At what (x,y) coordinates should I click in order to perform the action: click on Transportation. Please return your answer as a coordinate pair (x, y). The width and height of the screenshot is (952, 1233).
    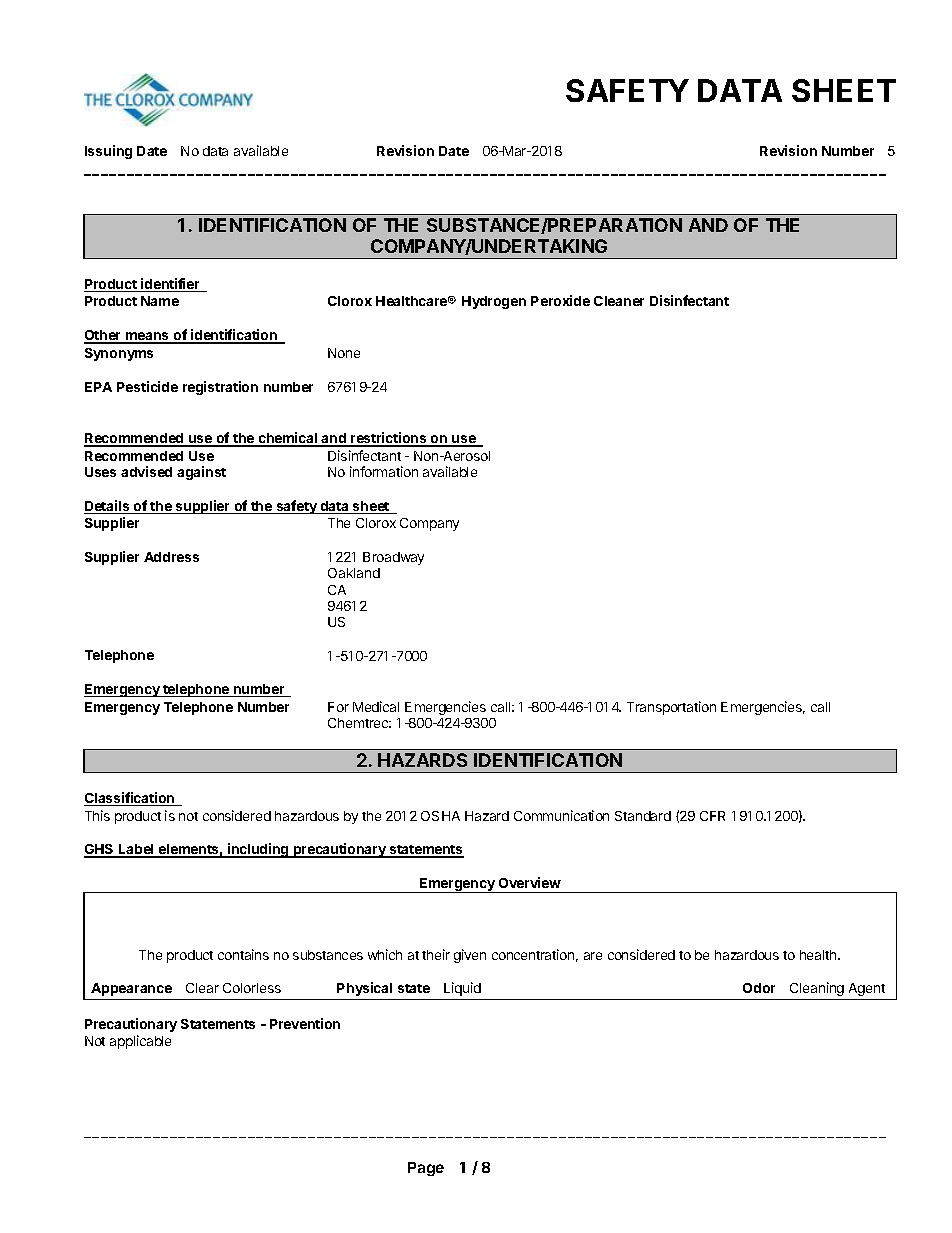
    Looking at the image, I should click on (671, 708).
